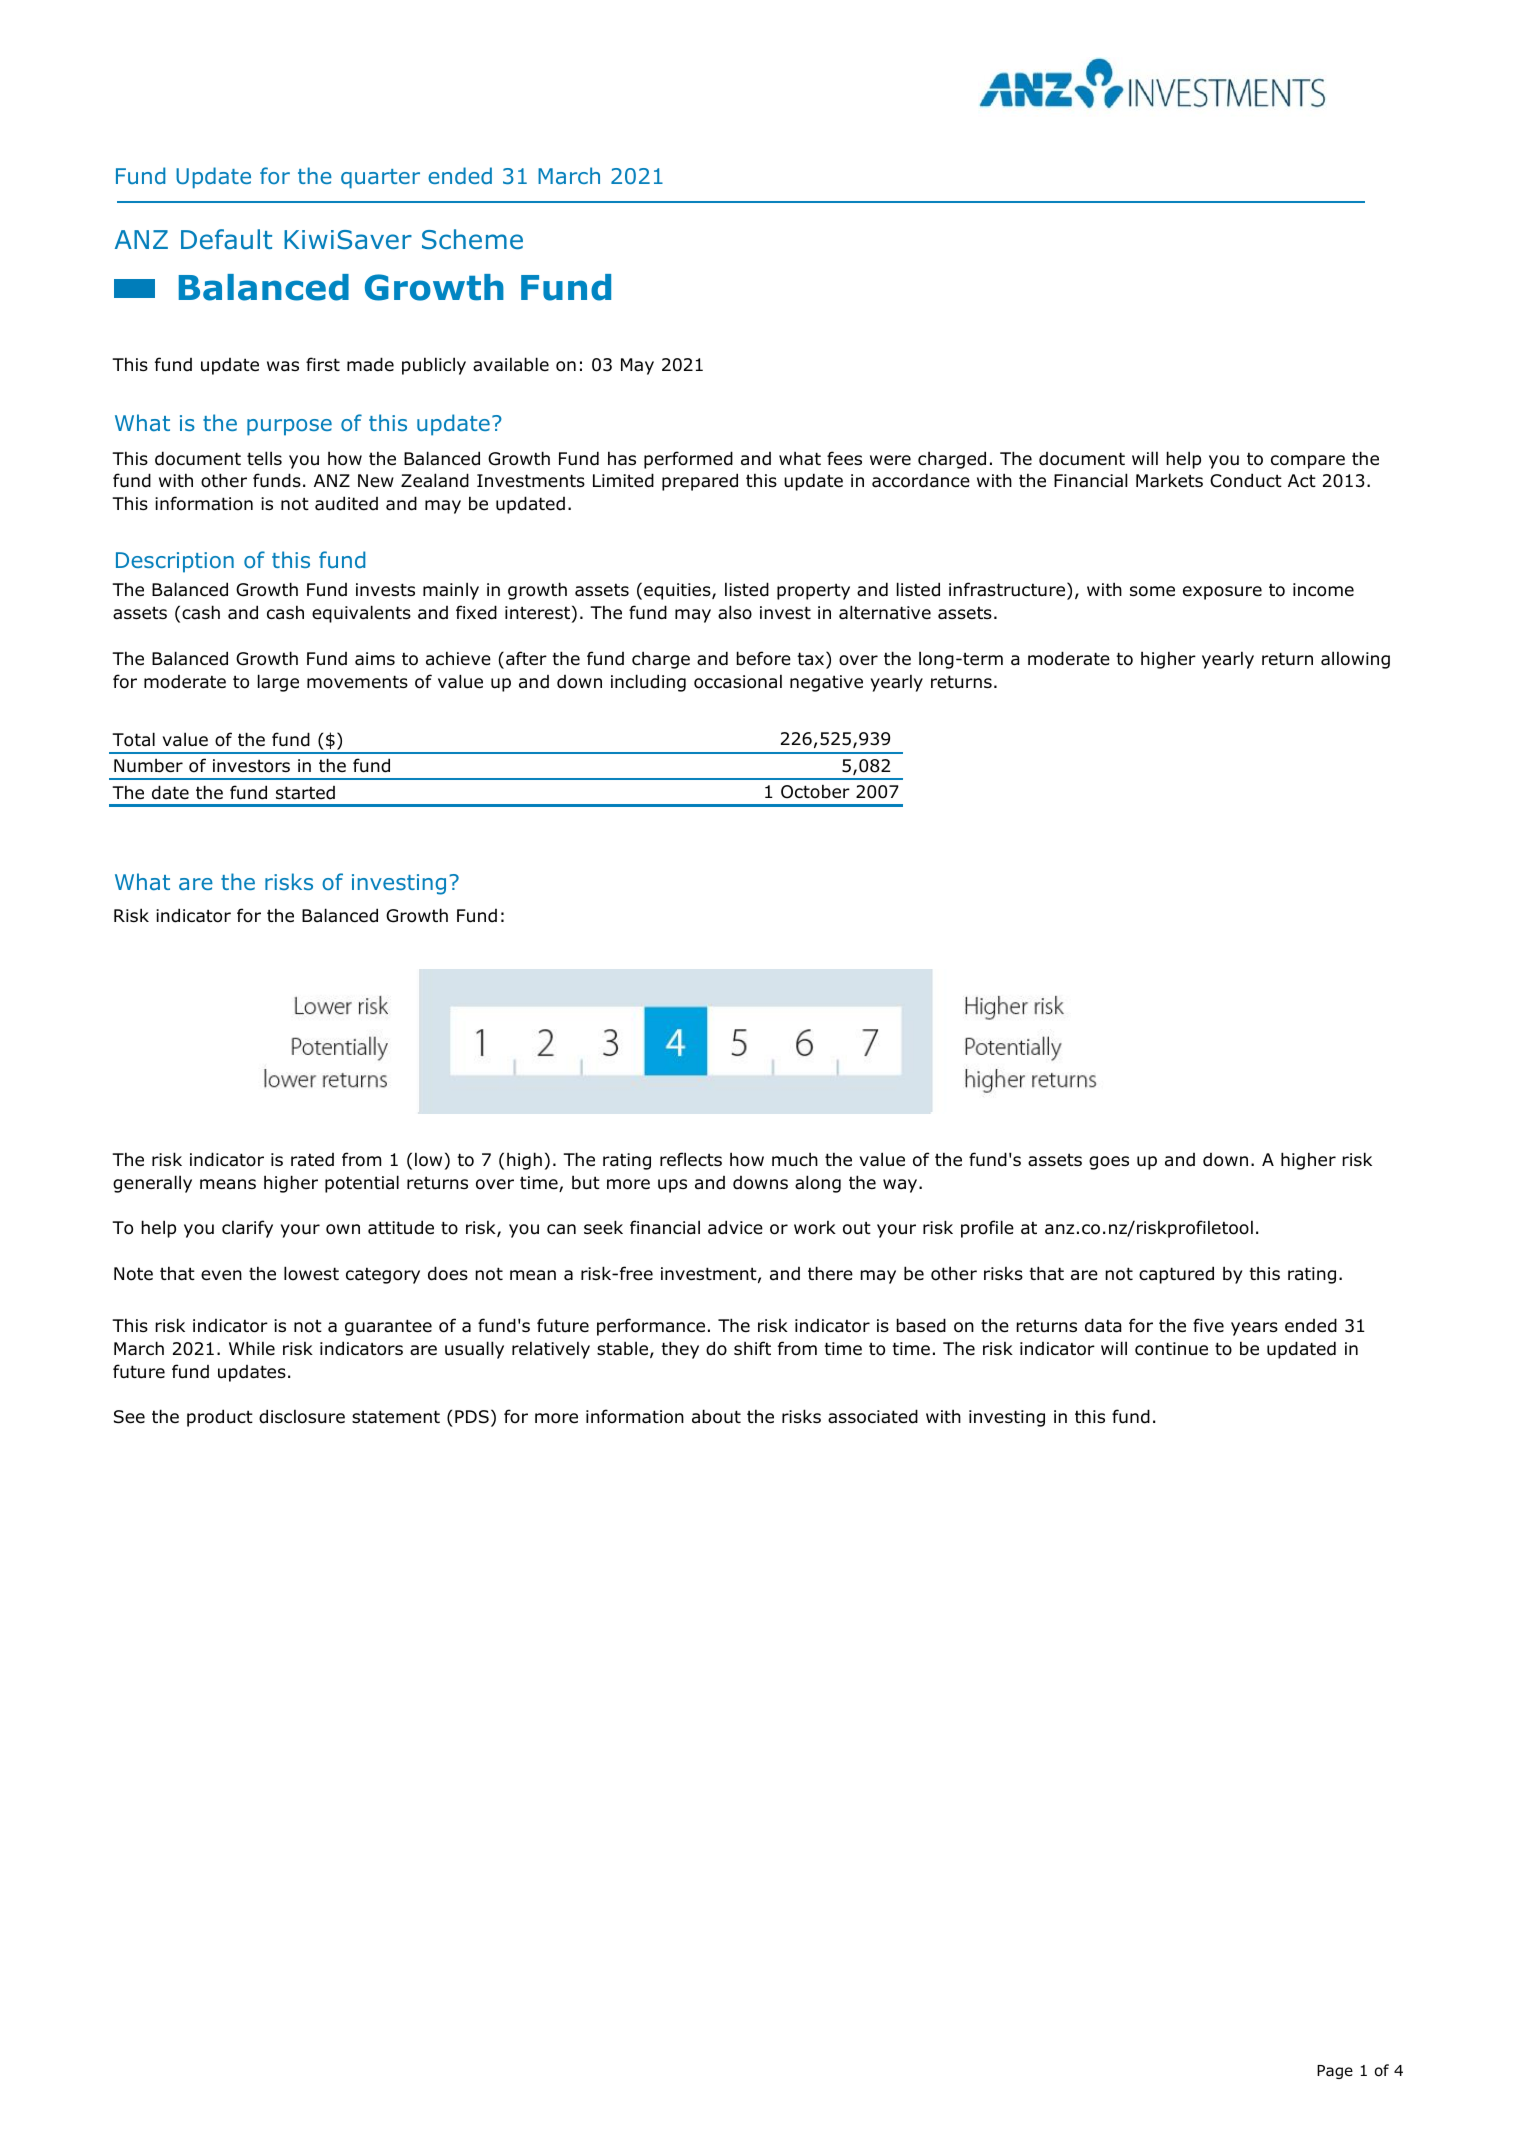  Describe the element at coordinates (815, 791) in the image. I see `October` at that location.
